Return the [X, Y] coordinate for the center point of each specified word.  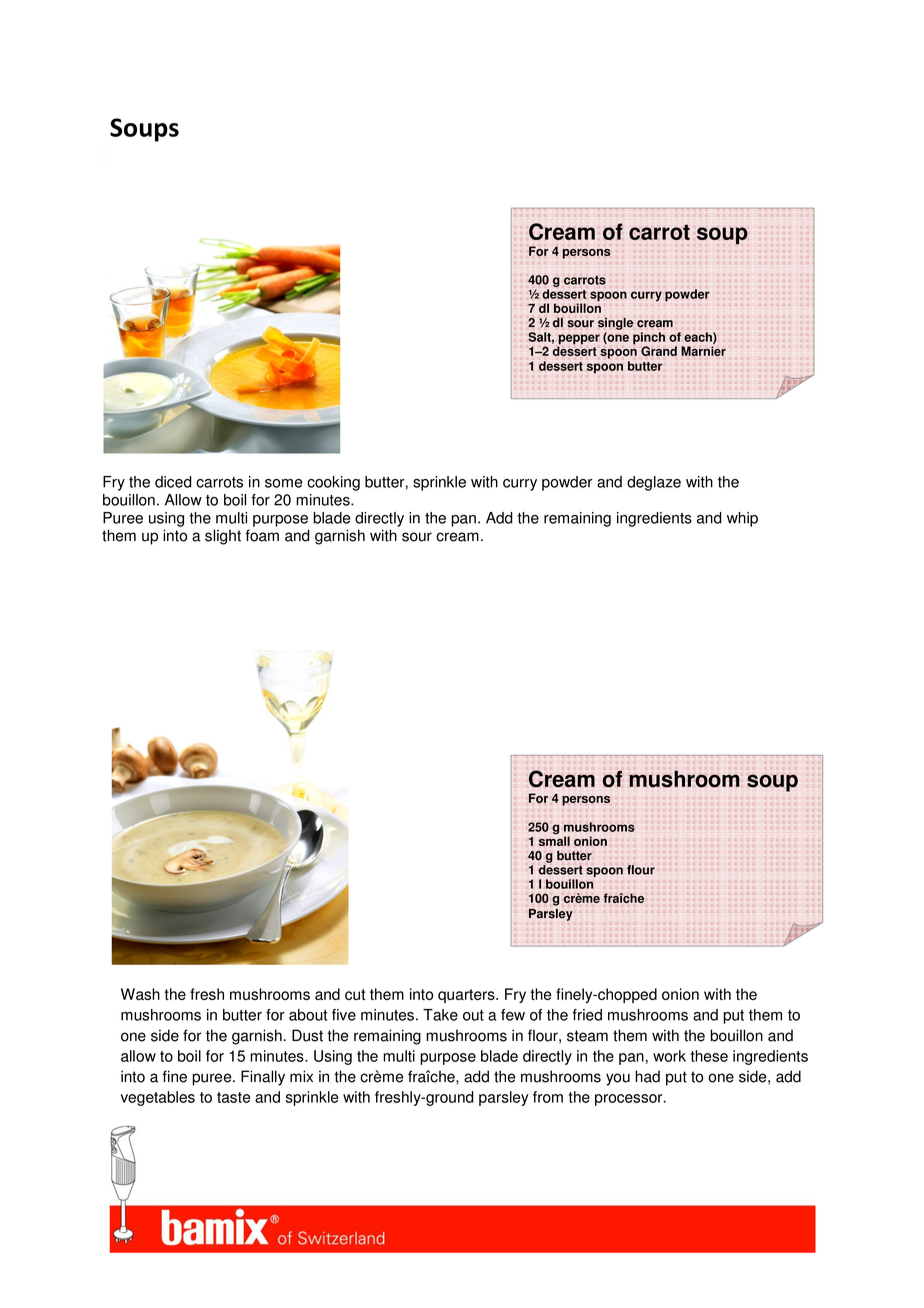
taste [233, 1097]
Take [440, 1015]
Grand [659, 351]
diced [173, 482]
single [615, 324]
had [647, 1076]
